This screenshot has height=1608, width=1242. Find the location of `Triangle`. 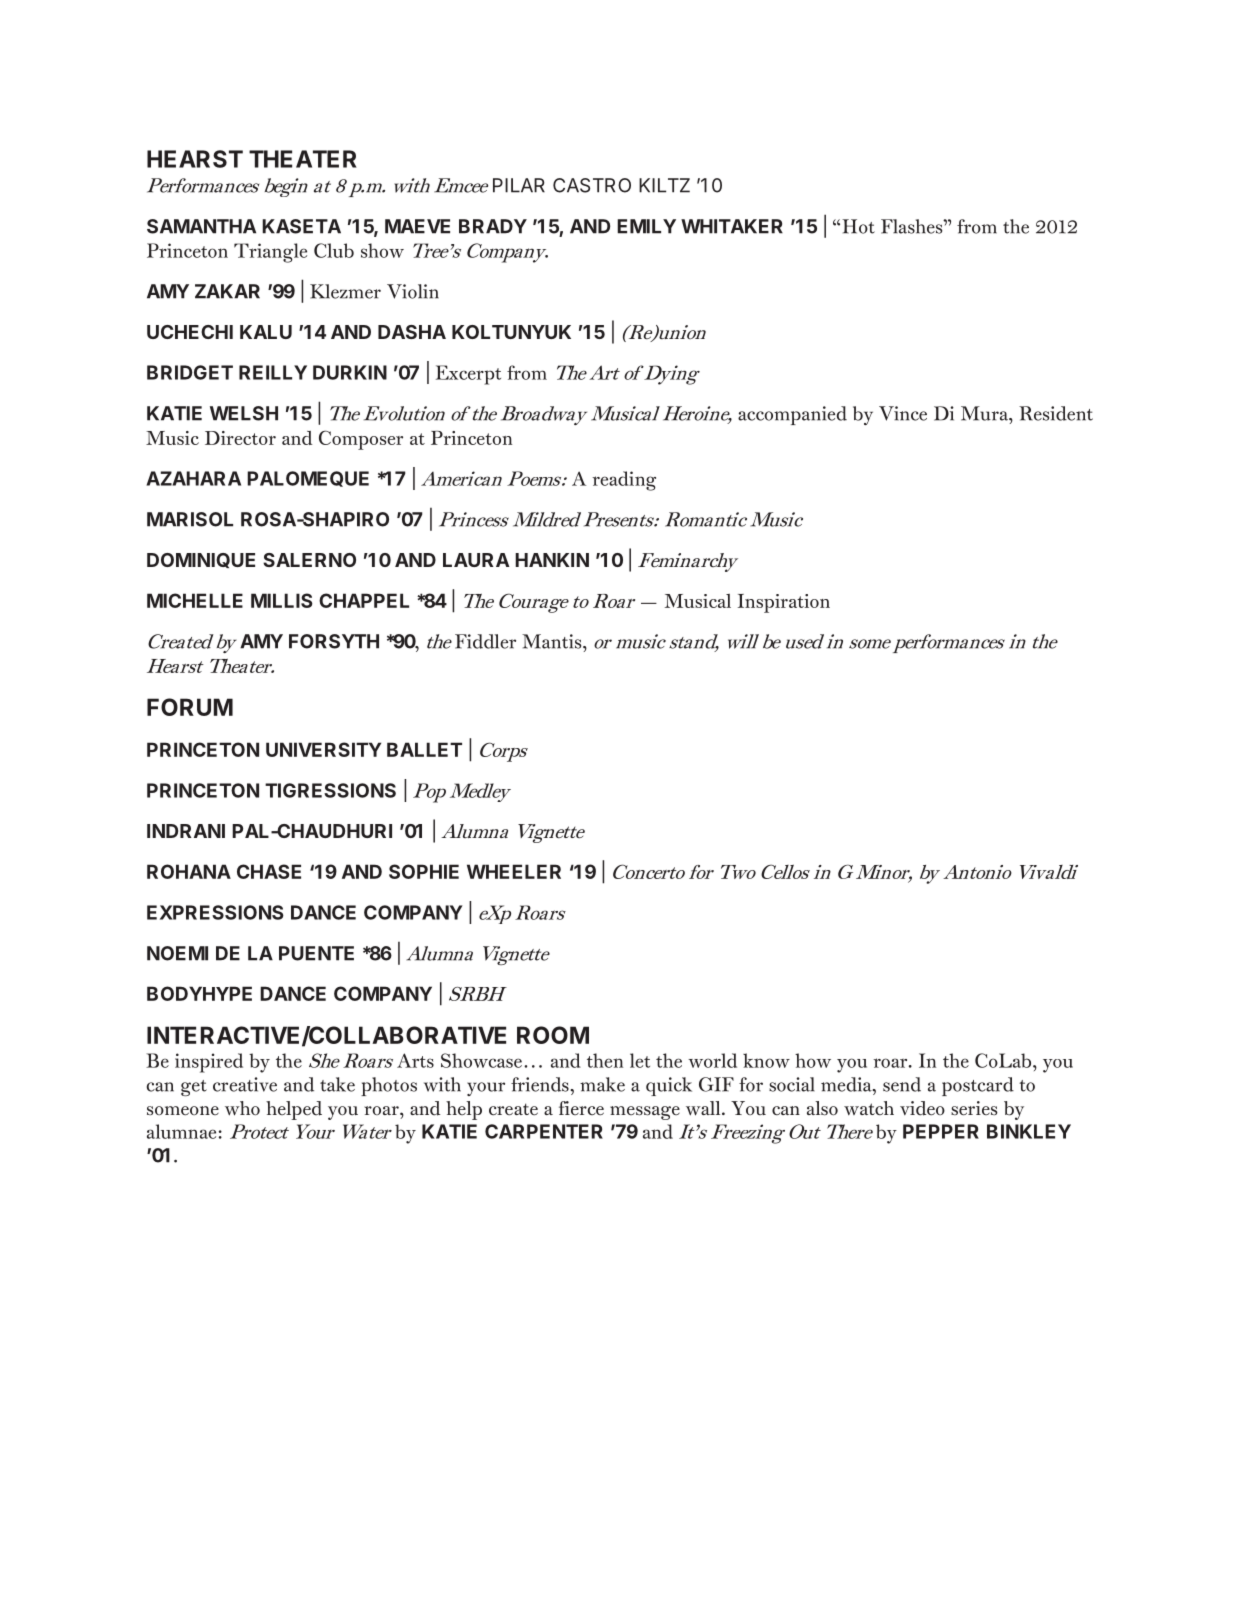

Triangle is located at coordinates (270, 253).
